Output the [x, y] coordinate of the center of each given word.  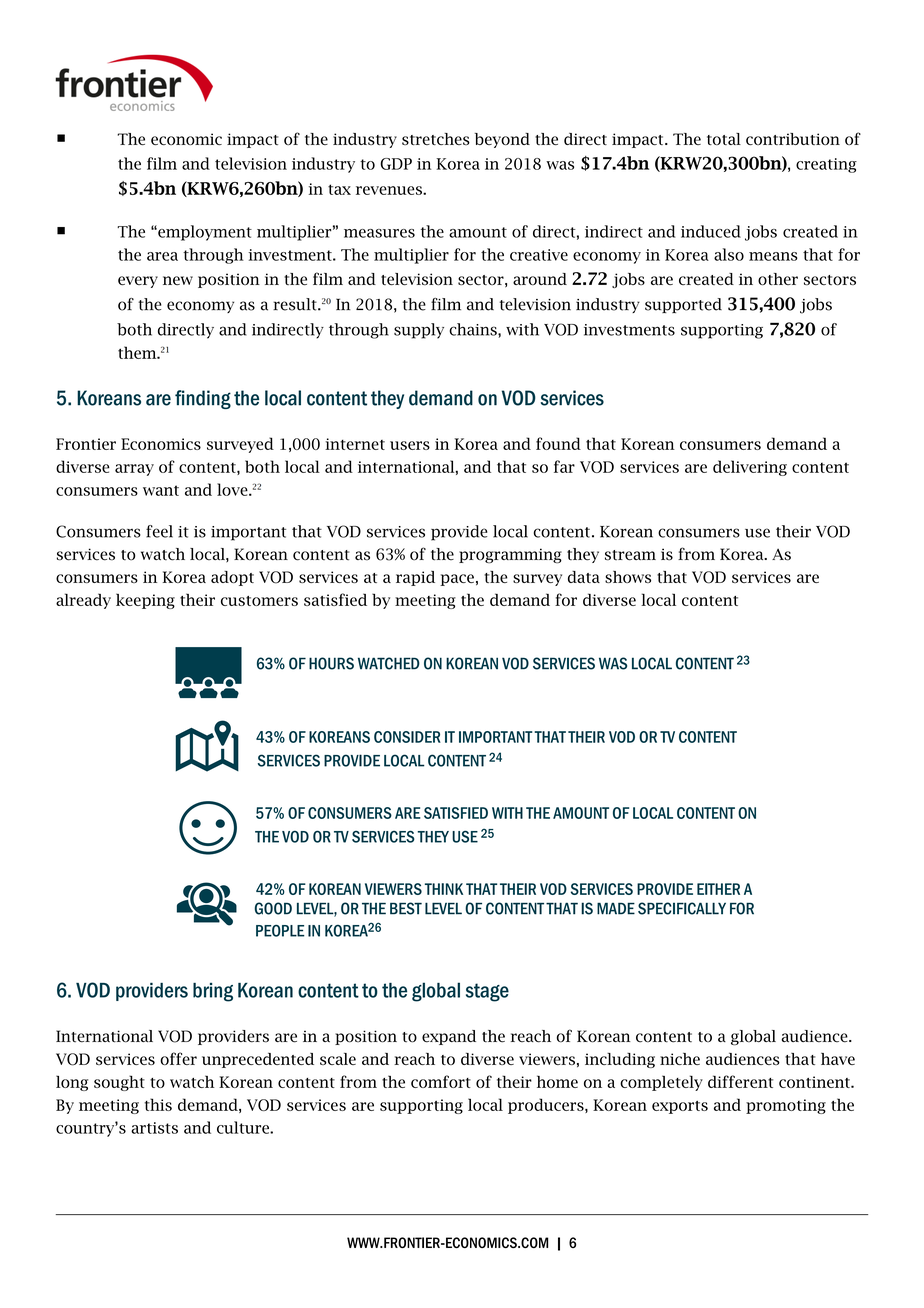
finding [203, 399]
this [158, 1104]
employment [204, 233]
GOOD [273, 908]
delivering [750, 468]
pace [457, 580]
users [410, 445]
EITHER [718, 889]
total [724, 139]
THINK [444, 889]
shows [628, 577]
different [740, 1081]
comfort [441, 1081]
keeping [145, 601]
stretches [436, 139]
